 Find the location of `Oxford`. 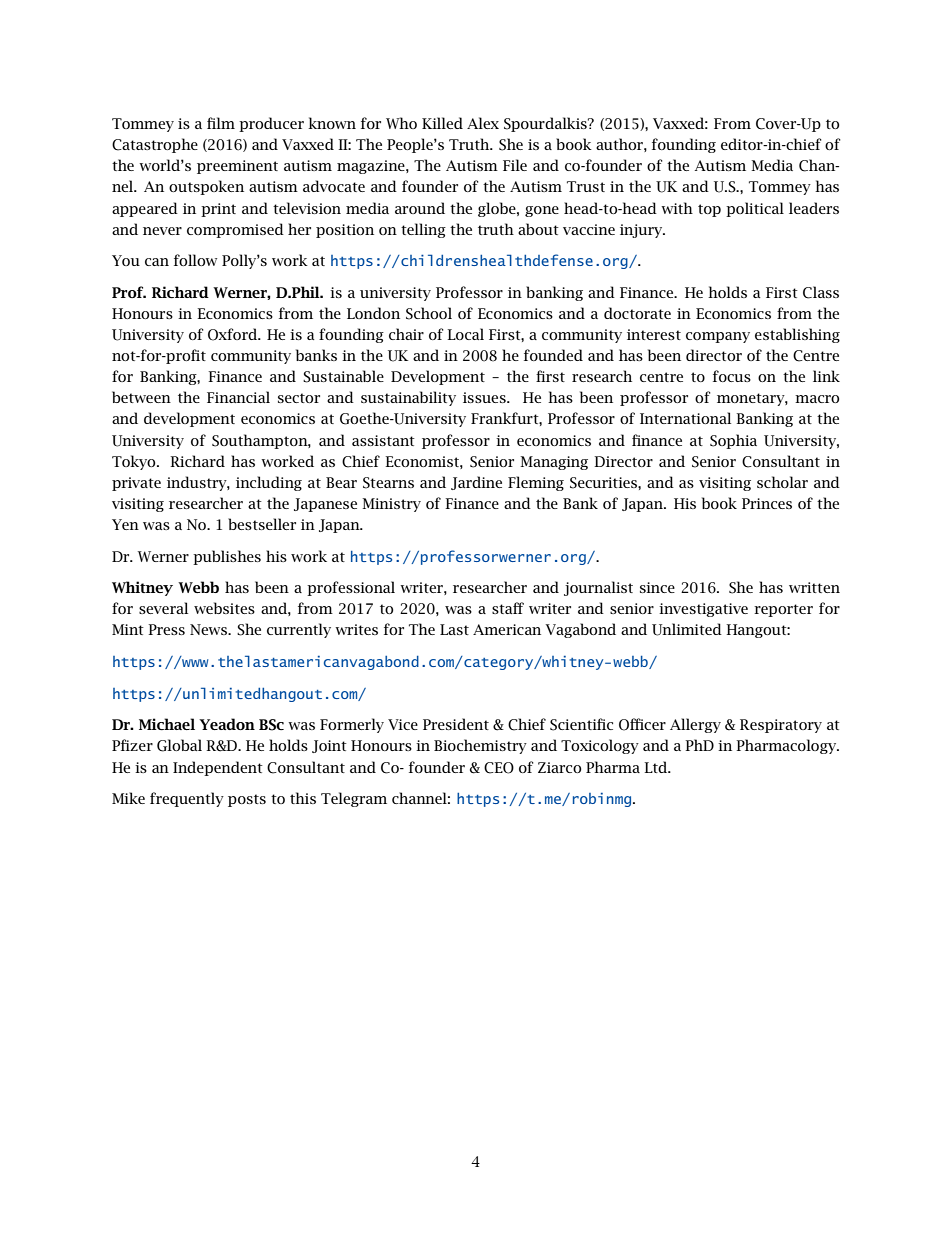

Oxford is located at coordinates (234, 334).
